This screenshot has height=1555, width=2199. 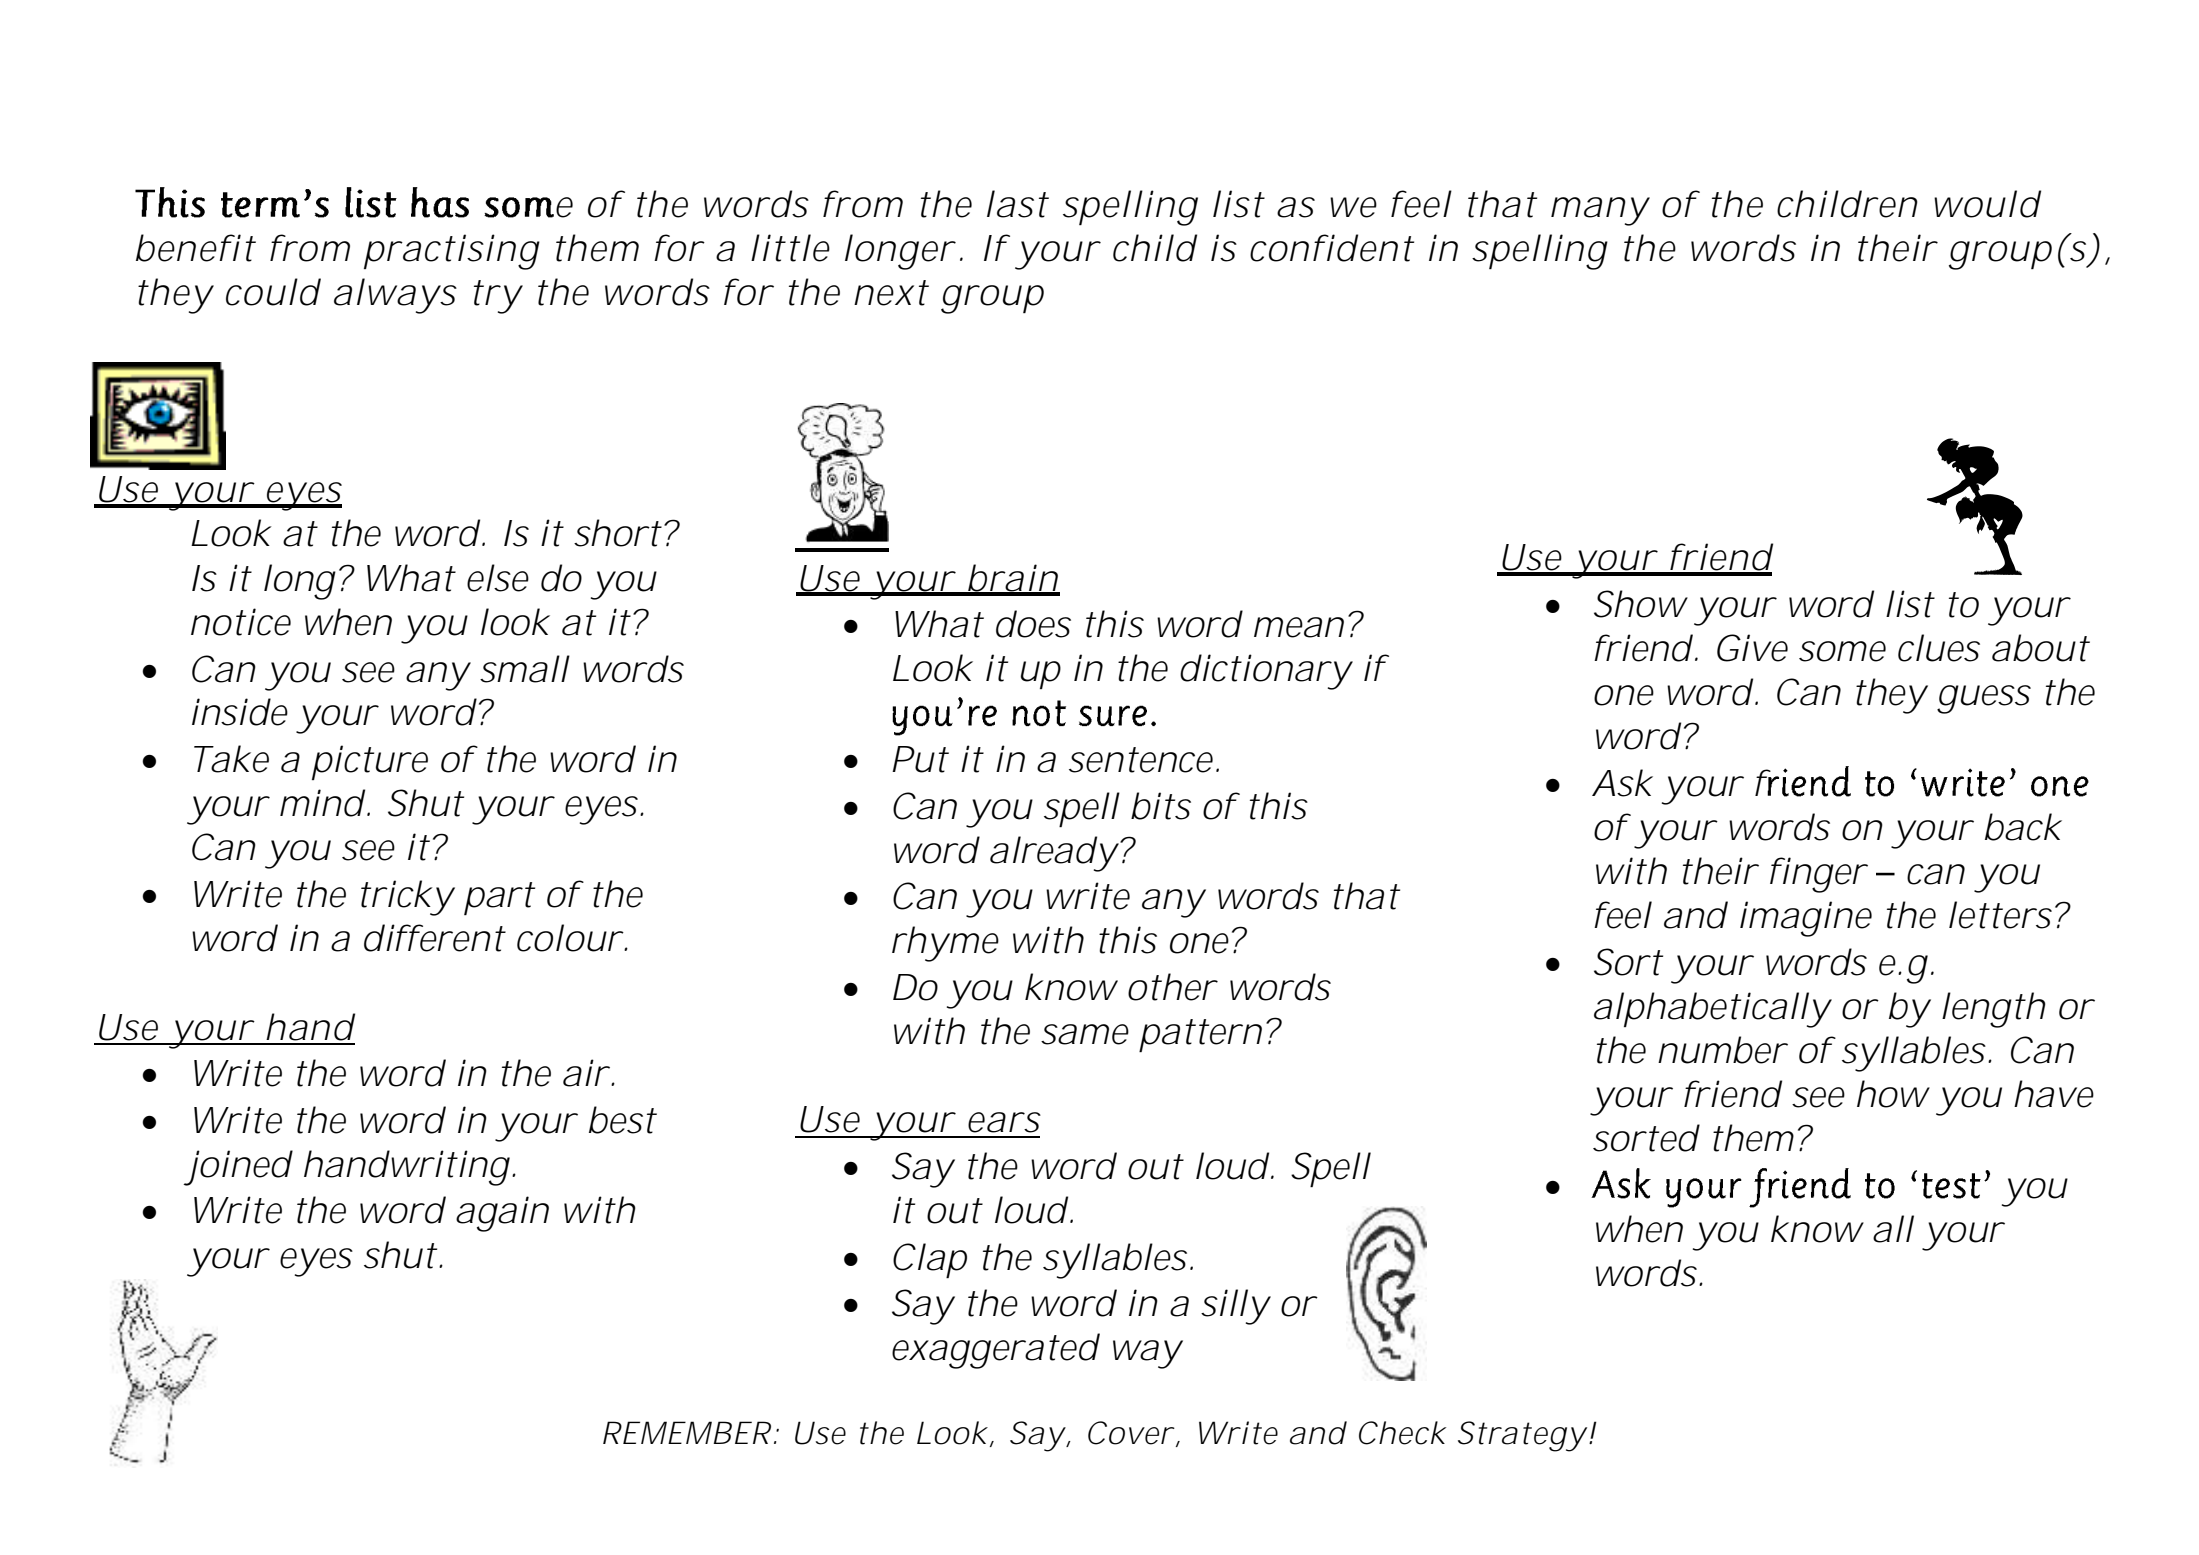 What do you see at coordinates (1332, 248) in the screenshot?
I see `confident` at bounding box center [1332, 248].
